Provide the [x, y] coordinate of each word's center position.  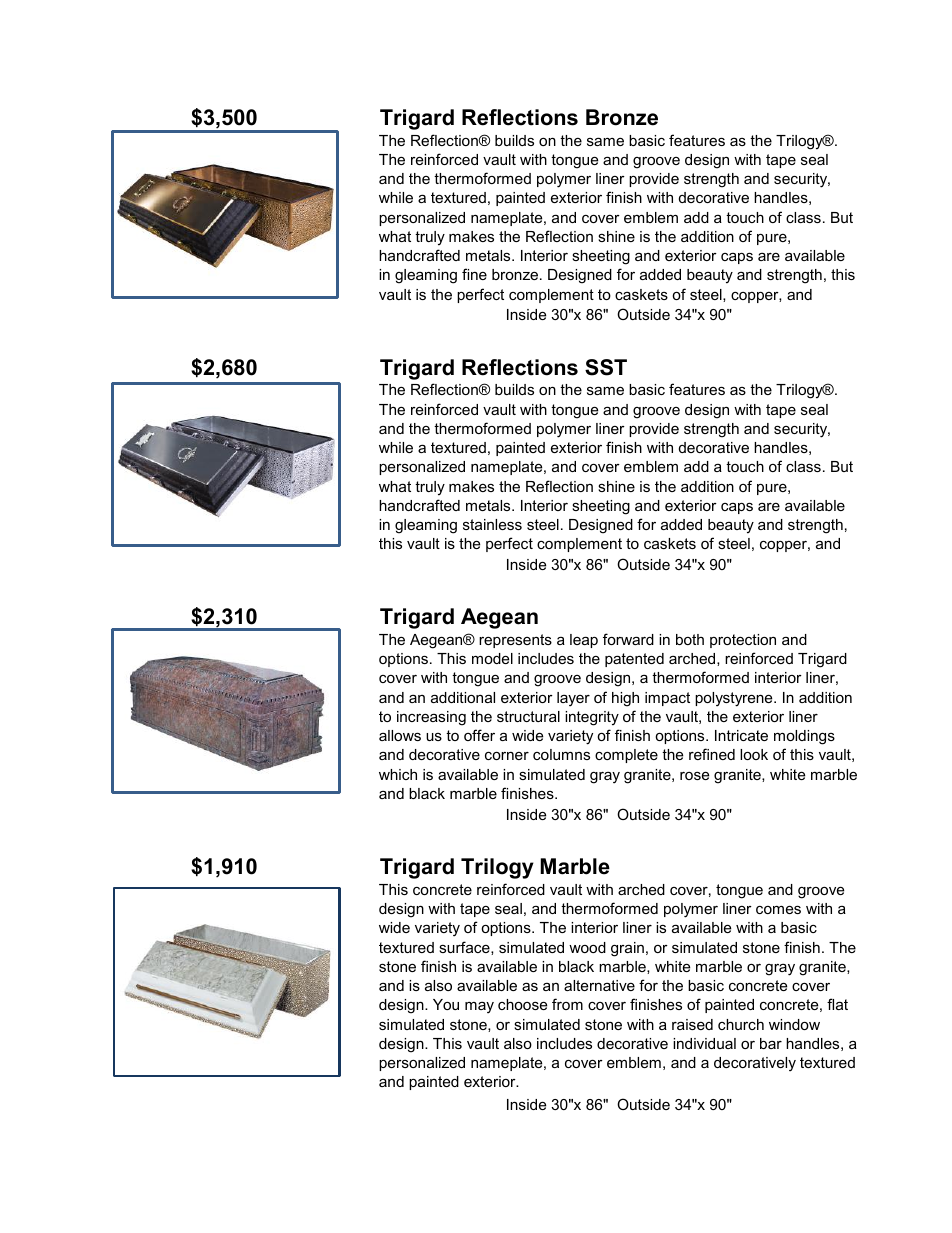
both [690, 639]
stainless [492, 524]
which [398, 774]
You [446, 1004]
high [625, 699]
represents [515, 641]
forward [628, 639]
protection [743, 641]
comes [778, 909]
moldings [804, 737]
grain [627, 949]
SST [606, 367]
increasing [431, 718]
